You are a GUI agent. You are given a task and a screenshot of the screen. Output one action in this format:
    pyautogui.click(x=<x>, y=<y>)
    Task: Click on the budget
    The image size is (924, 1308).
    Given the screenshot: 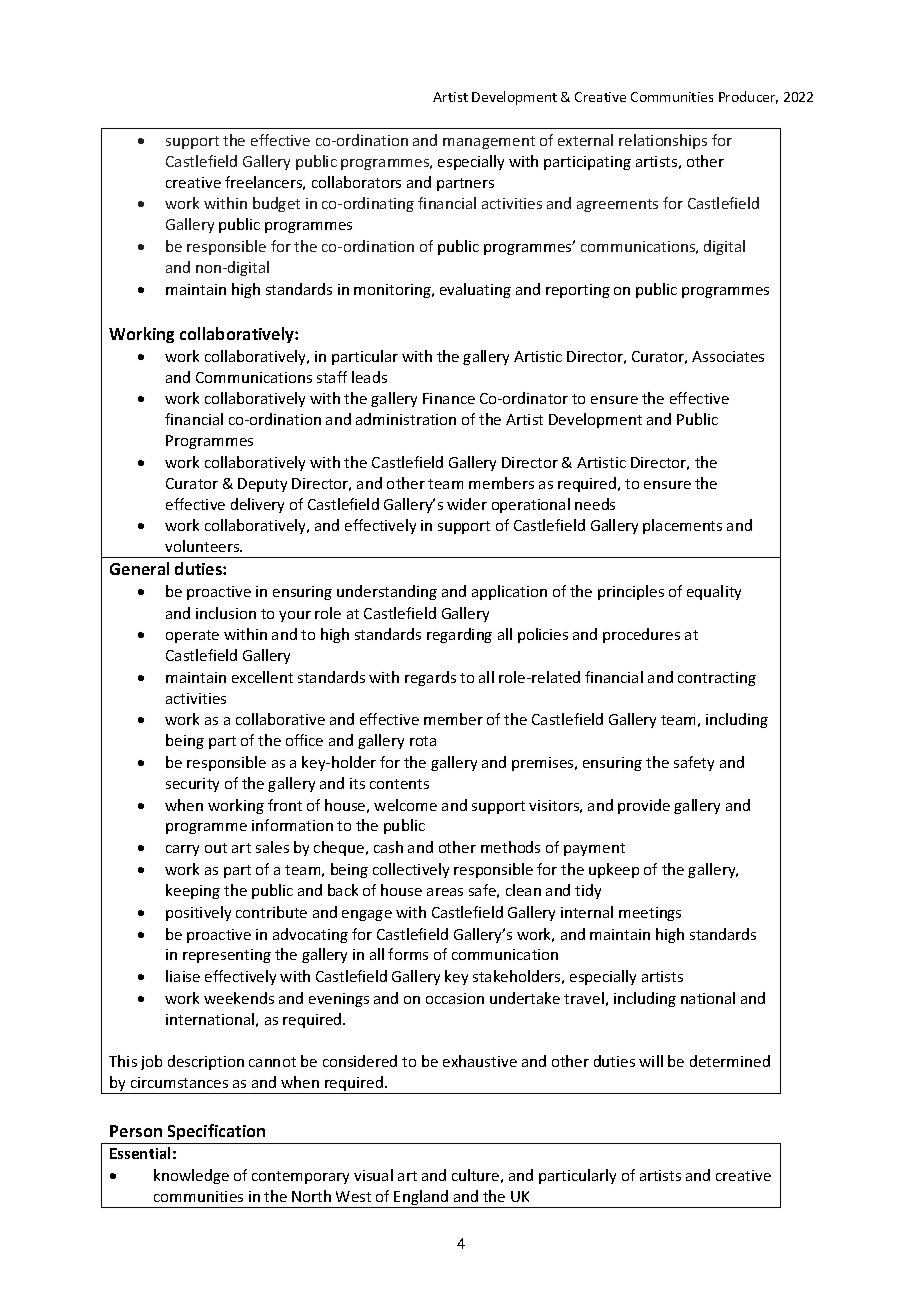 What is the action you would take?
    pyautogui.click(x=276, y=204)
